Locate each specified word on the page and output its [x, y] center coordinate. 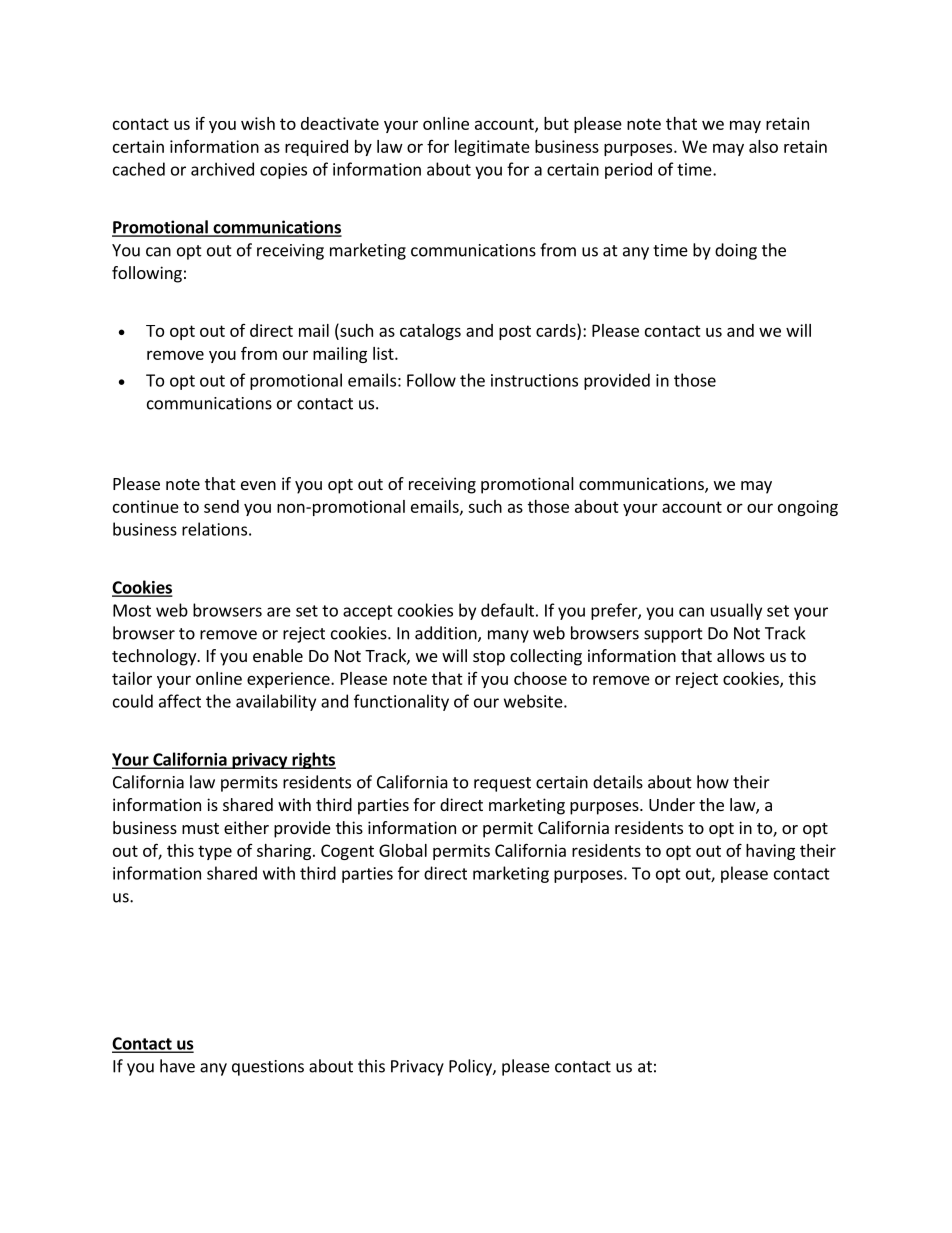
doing [736, 251]
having [770, 852]
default [507, 610]
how [713, 782]
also [763, 146]
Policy [471, 1067]
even [258, 485]
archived [222, 169]
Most [132, 610]
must [200, 828]
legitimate [492, 148]
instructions [534, 380]
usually [736, 611]
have [177, 1066]
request [502, 784]
